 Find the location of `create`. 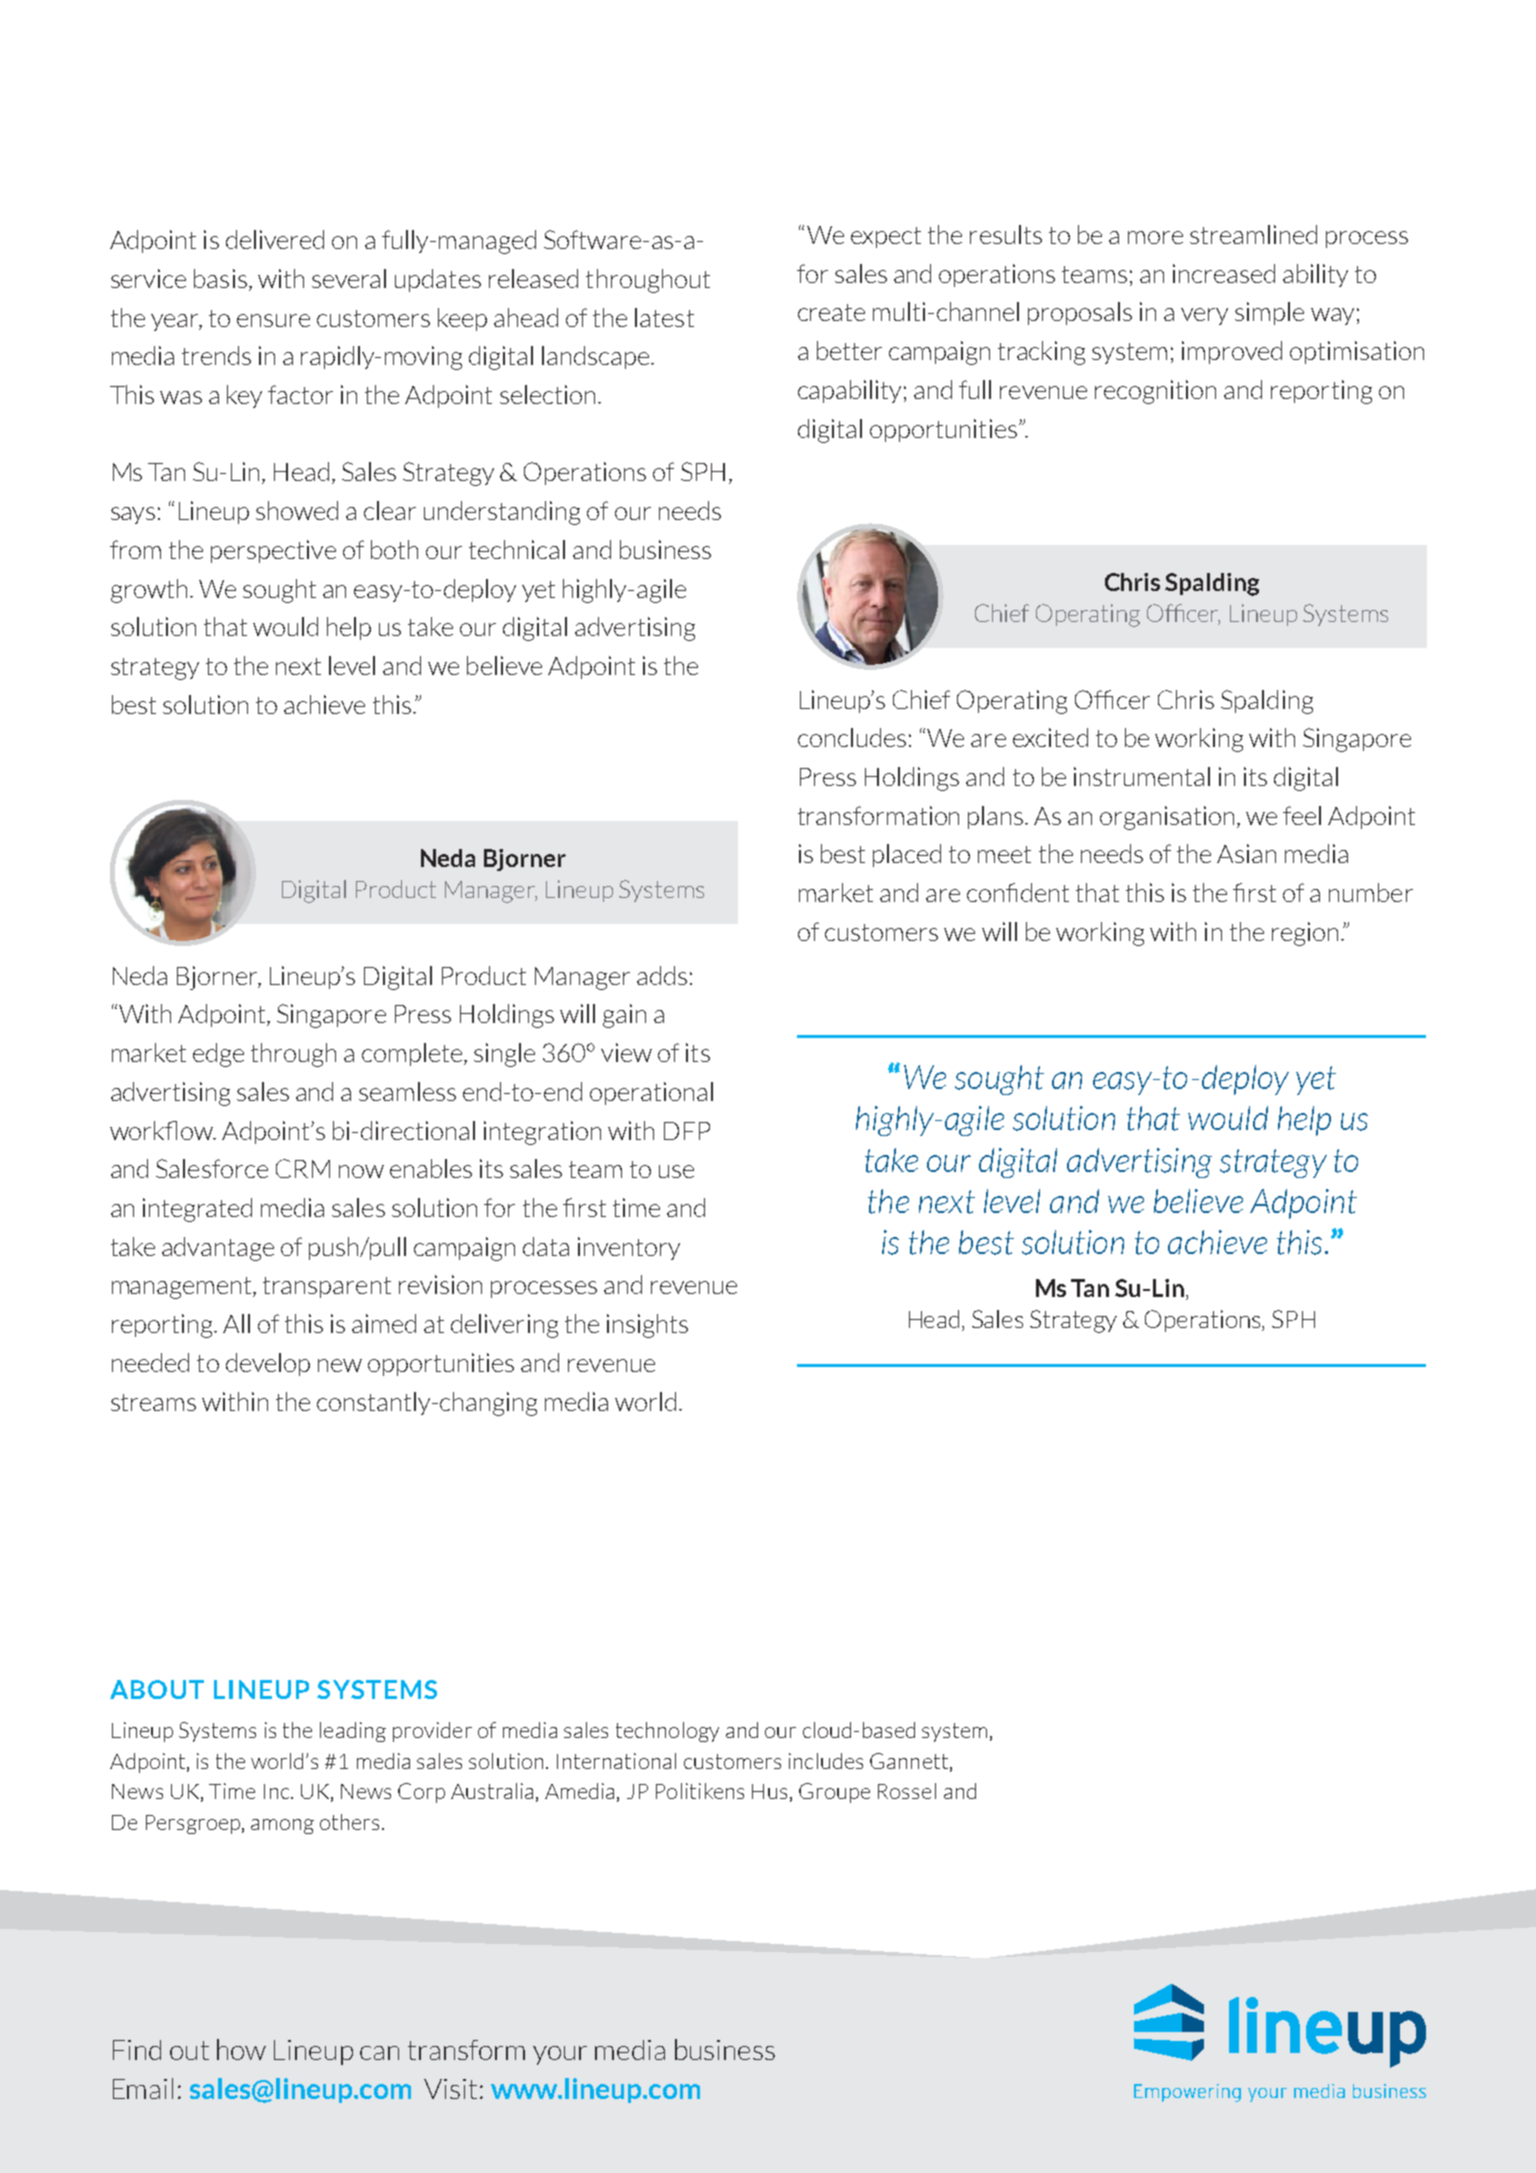

create is located at coordinates (831, 312).
